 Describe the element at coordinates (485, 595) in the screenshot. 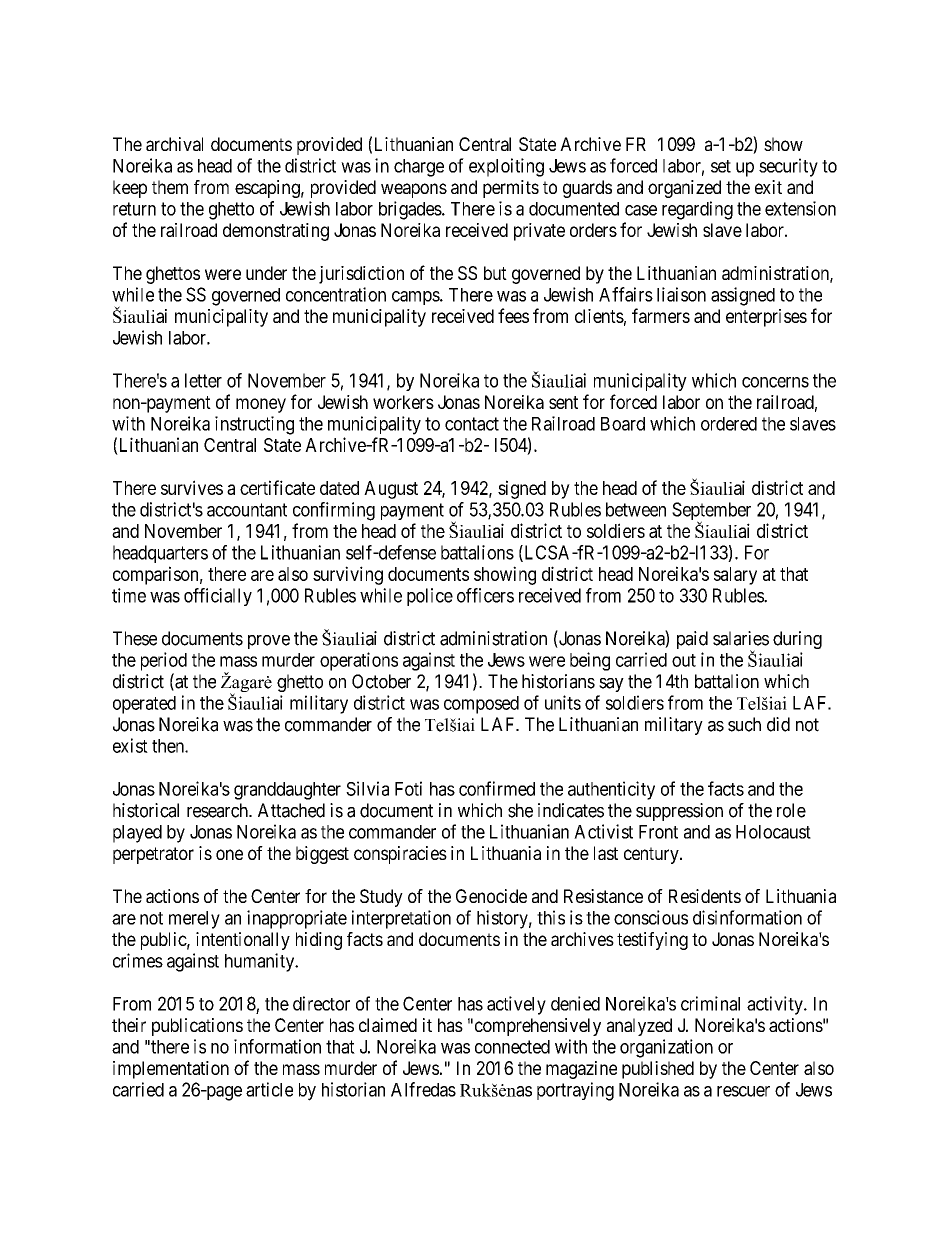

I see `officers` at that location.
